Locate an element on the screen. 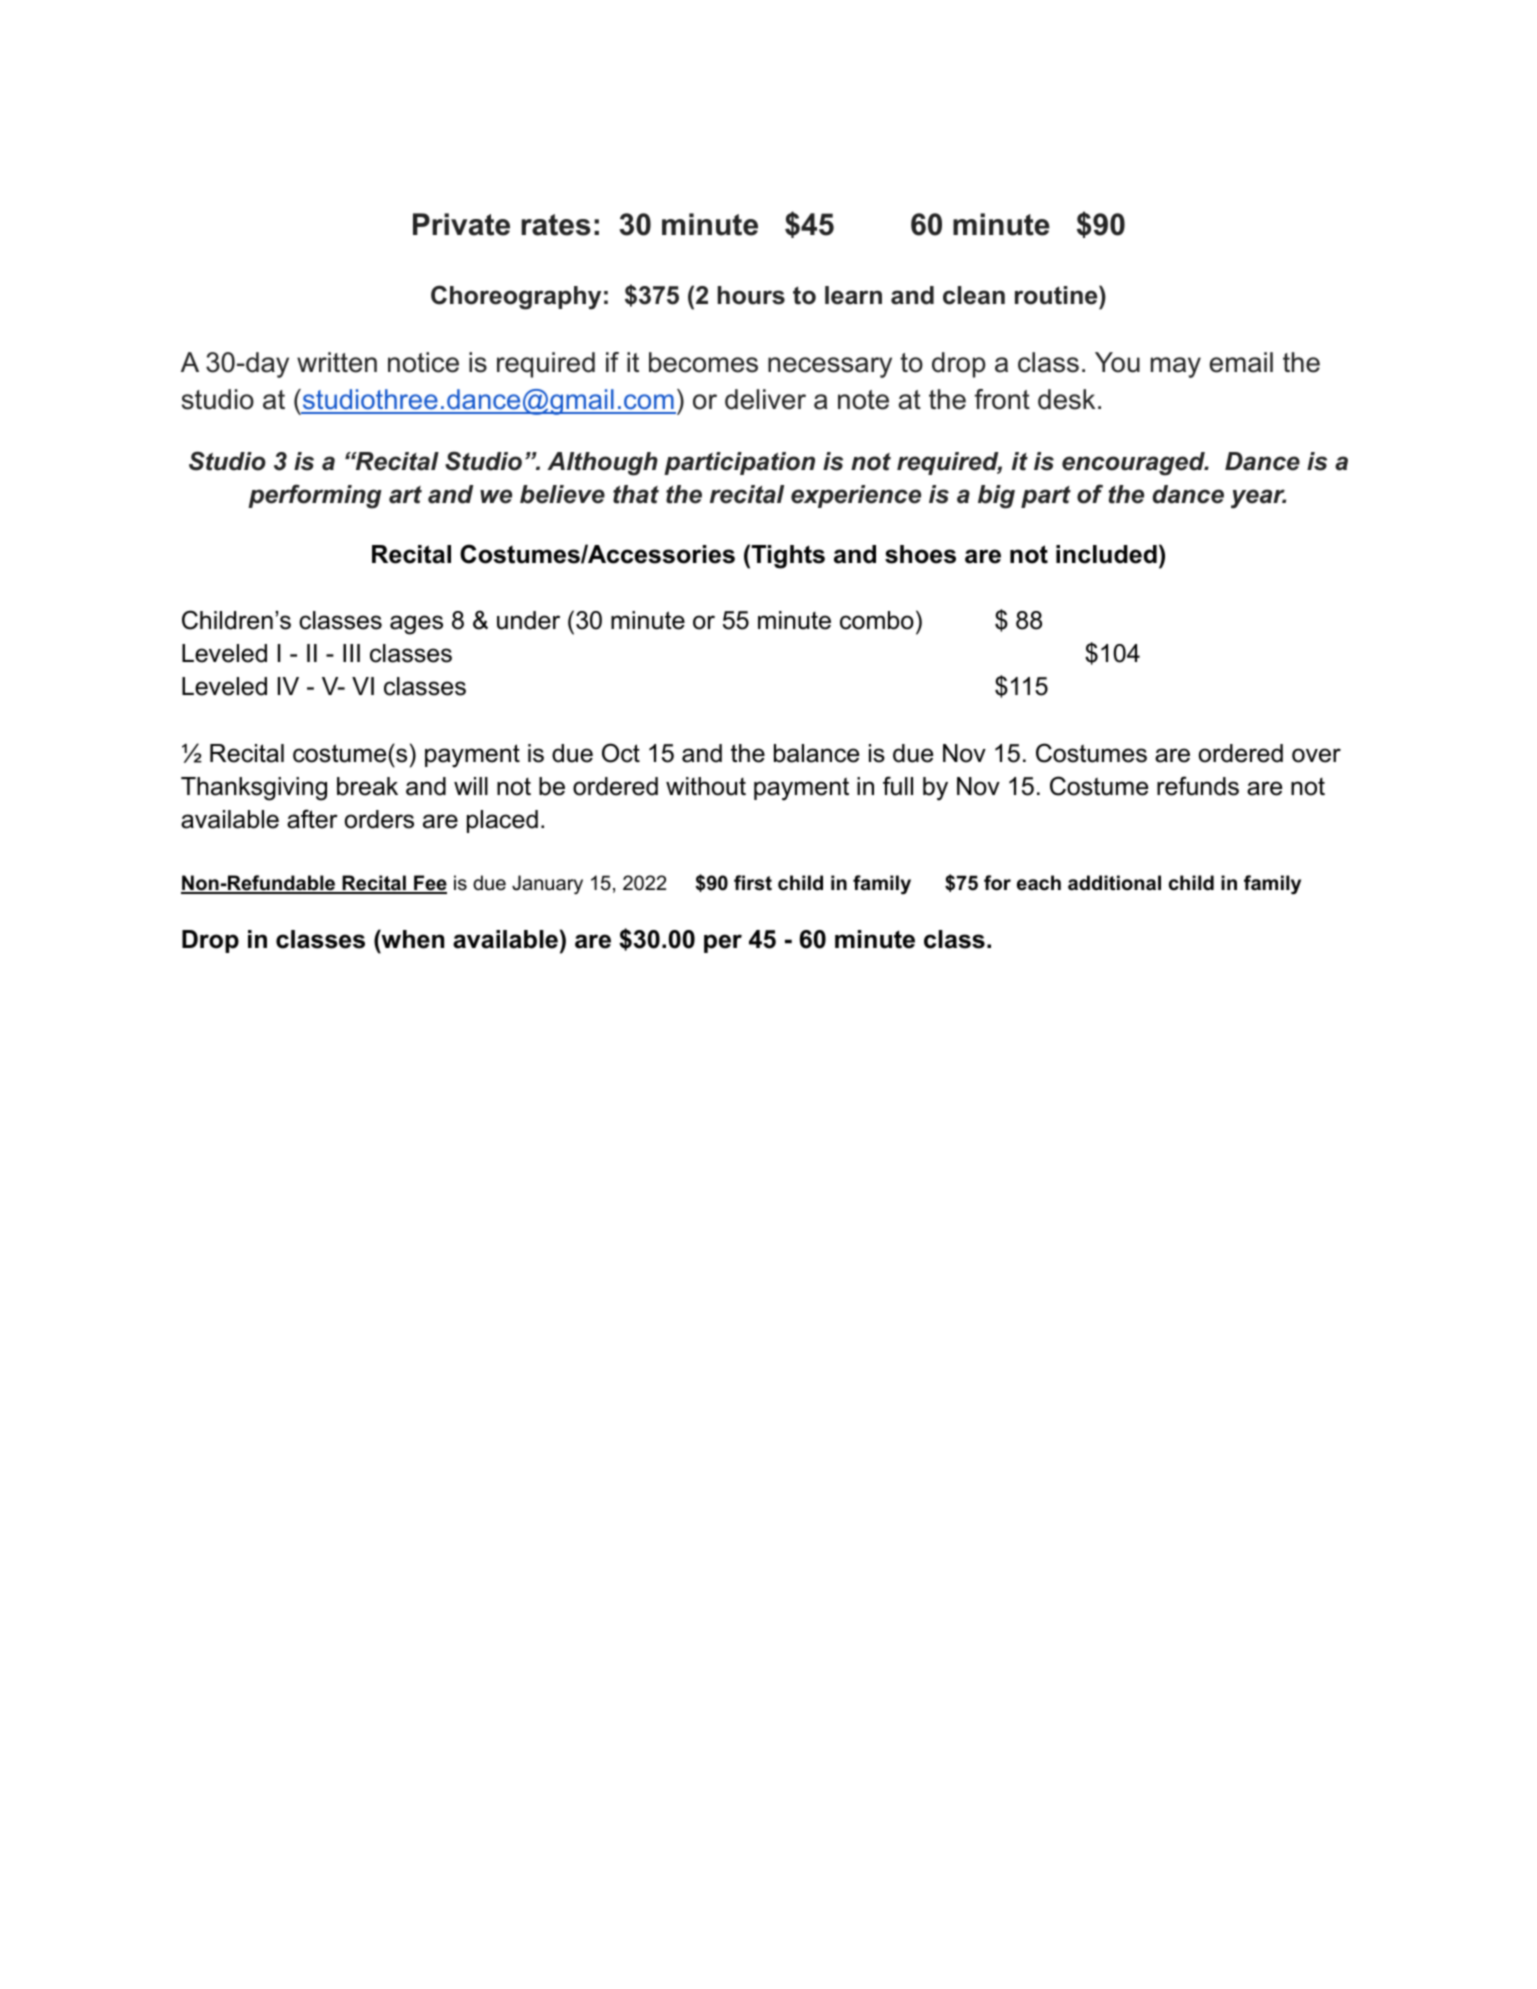 Image resolution: width=1537 pixels, height=1989 pixels. Private is located at coordinates (461, 224).
